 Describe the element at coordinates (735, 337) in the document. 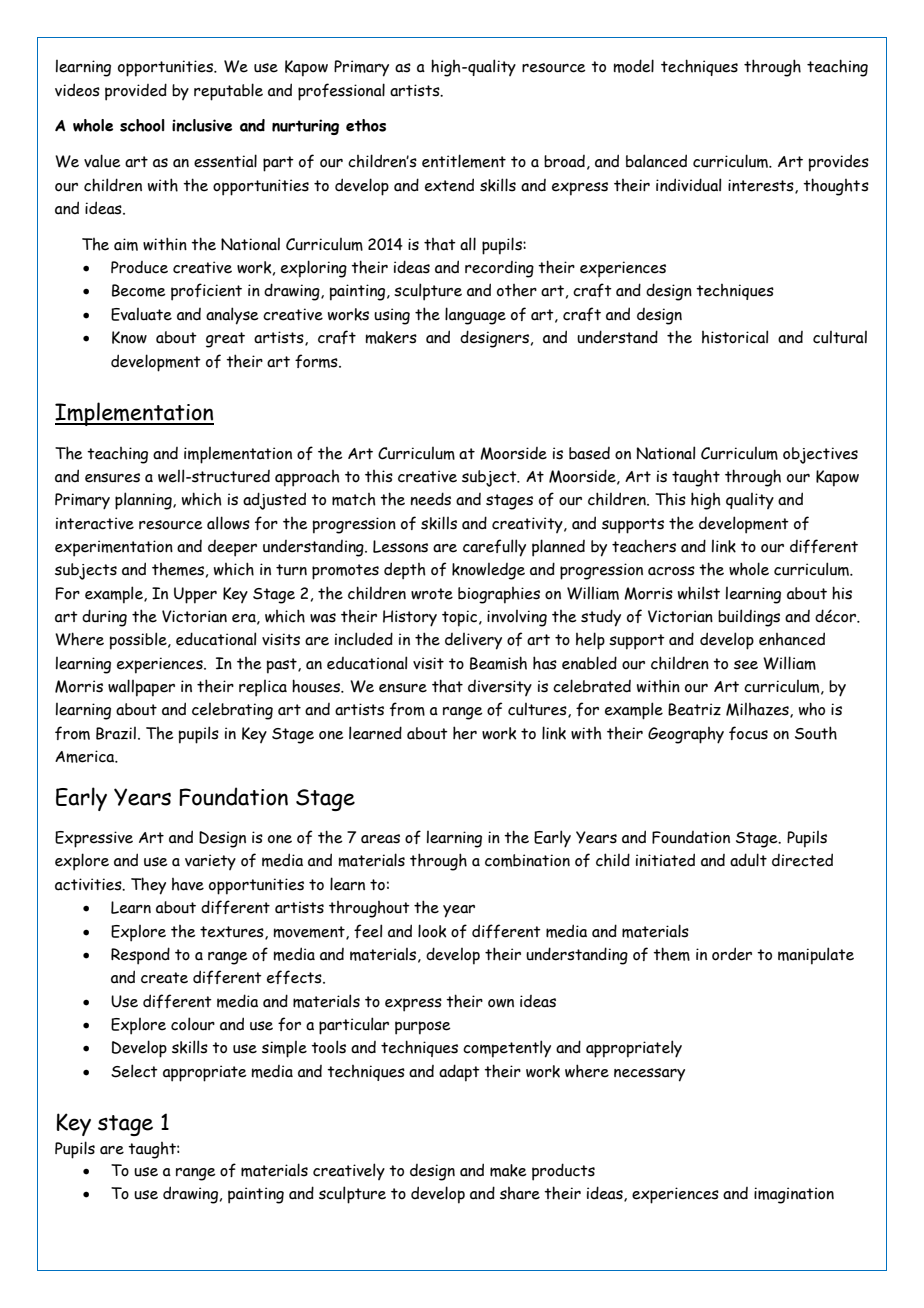

I see `historical` at that location.
